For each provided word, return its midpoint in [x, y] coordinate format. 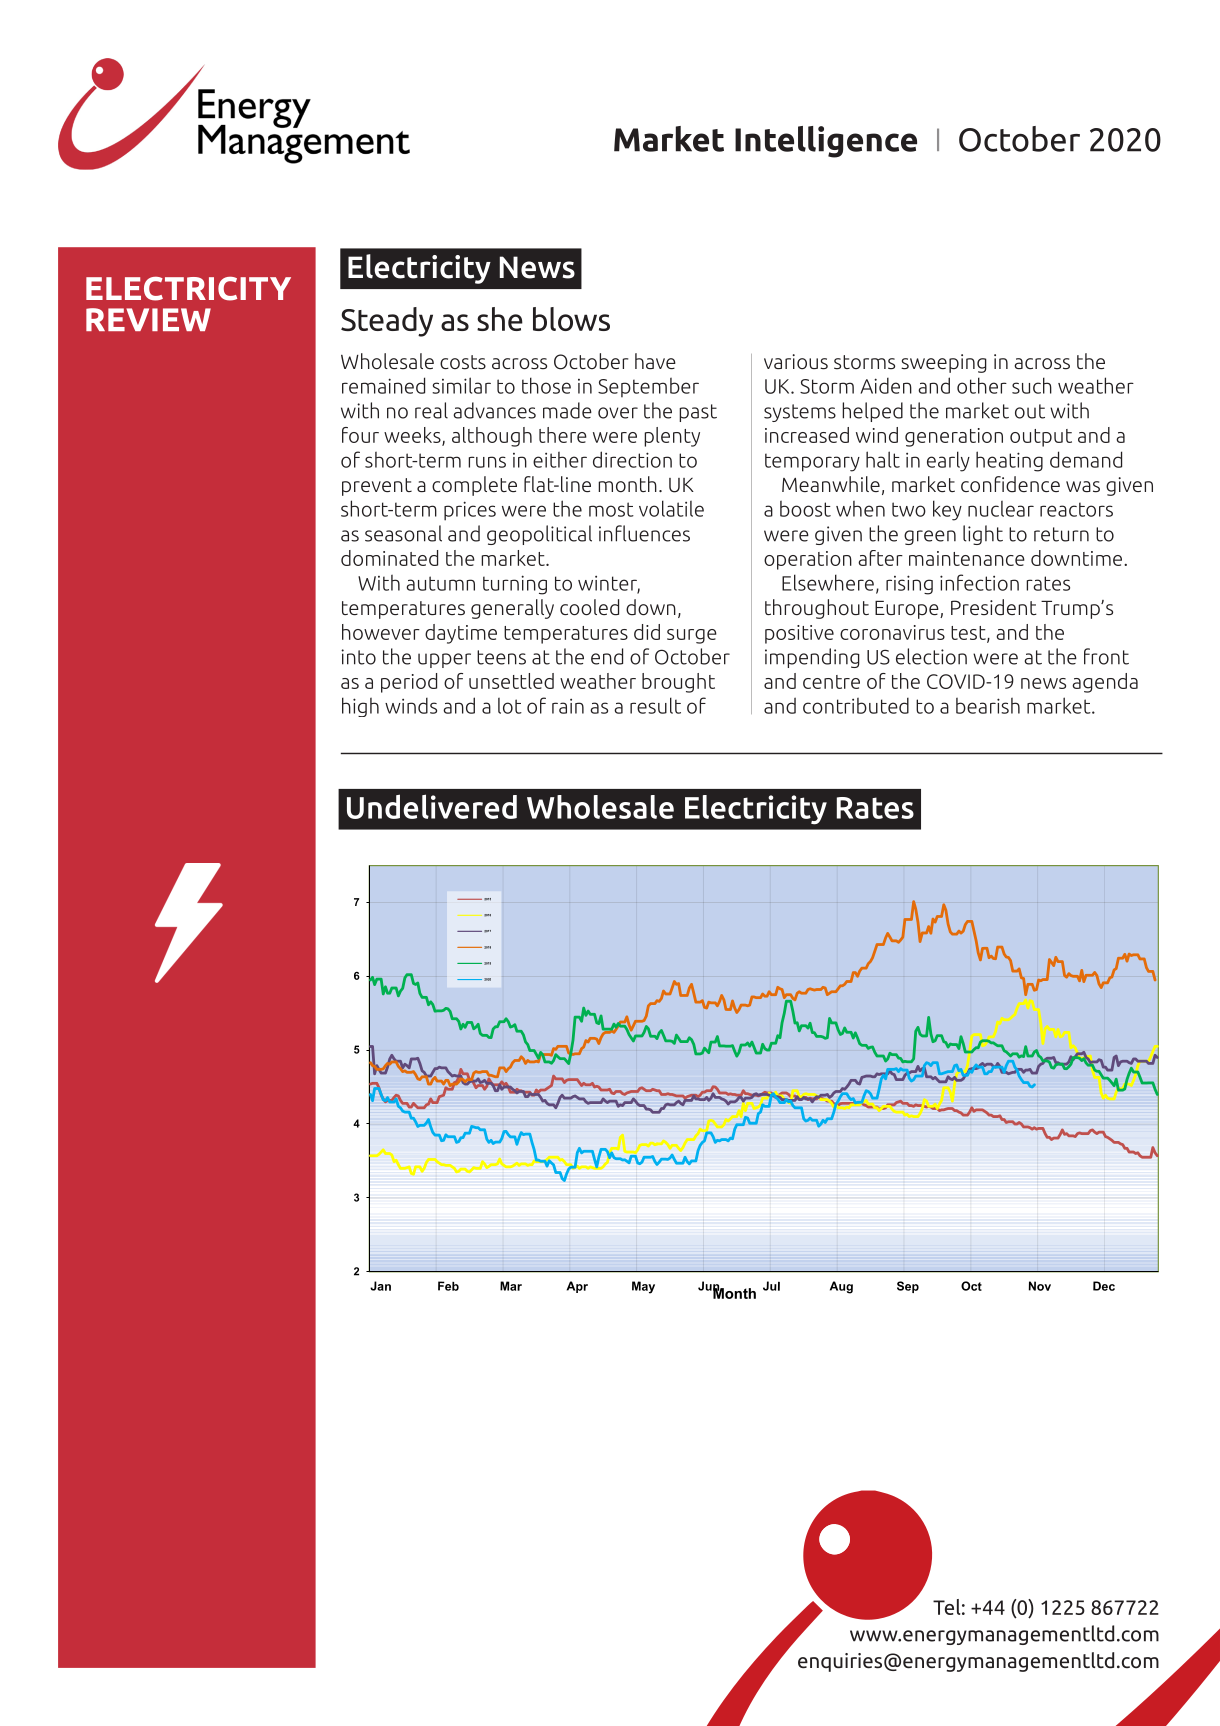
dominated [389, 558]
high [360, 707]
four [360, 435]
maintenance [967, 558]
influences [644, 533]
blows [571, 319]
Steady [387, 322]
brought [678, 683]
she [500, 319]
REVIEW [148, 319]
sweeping [944, 363]
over [618, 413]
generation [954, 437]
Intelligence [826, 142]
